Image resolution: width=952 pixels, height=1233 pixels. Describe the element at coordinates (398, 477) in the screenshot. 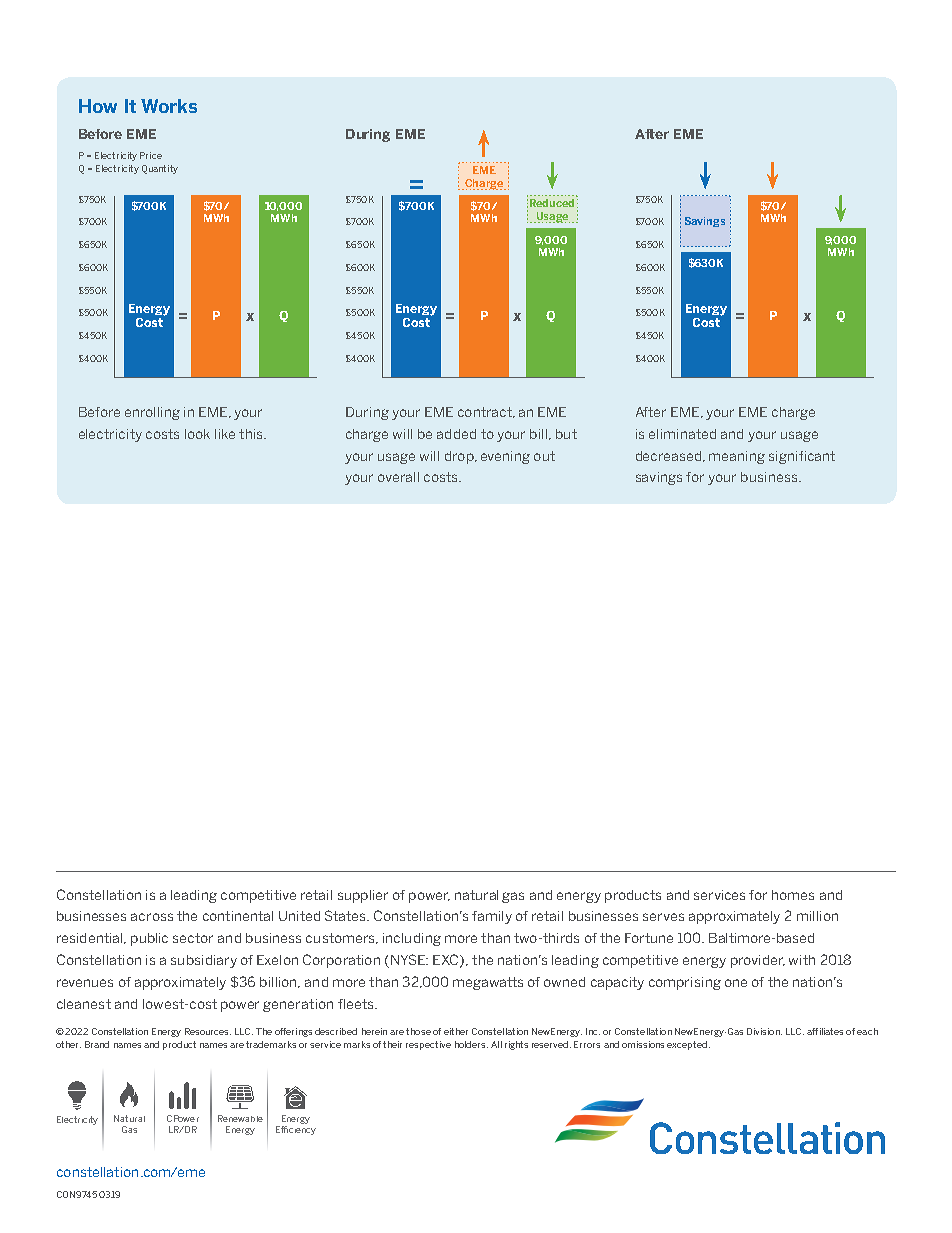

I see `overall` at that location.
